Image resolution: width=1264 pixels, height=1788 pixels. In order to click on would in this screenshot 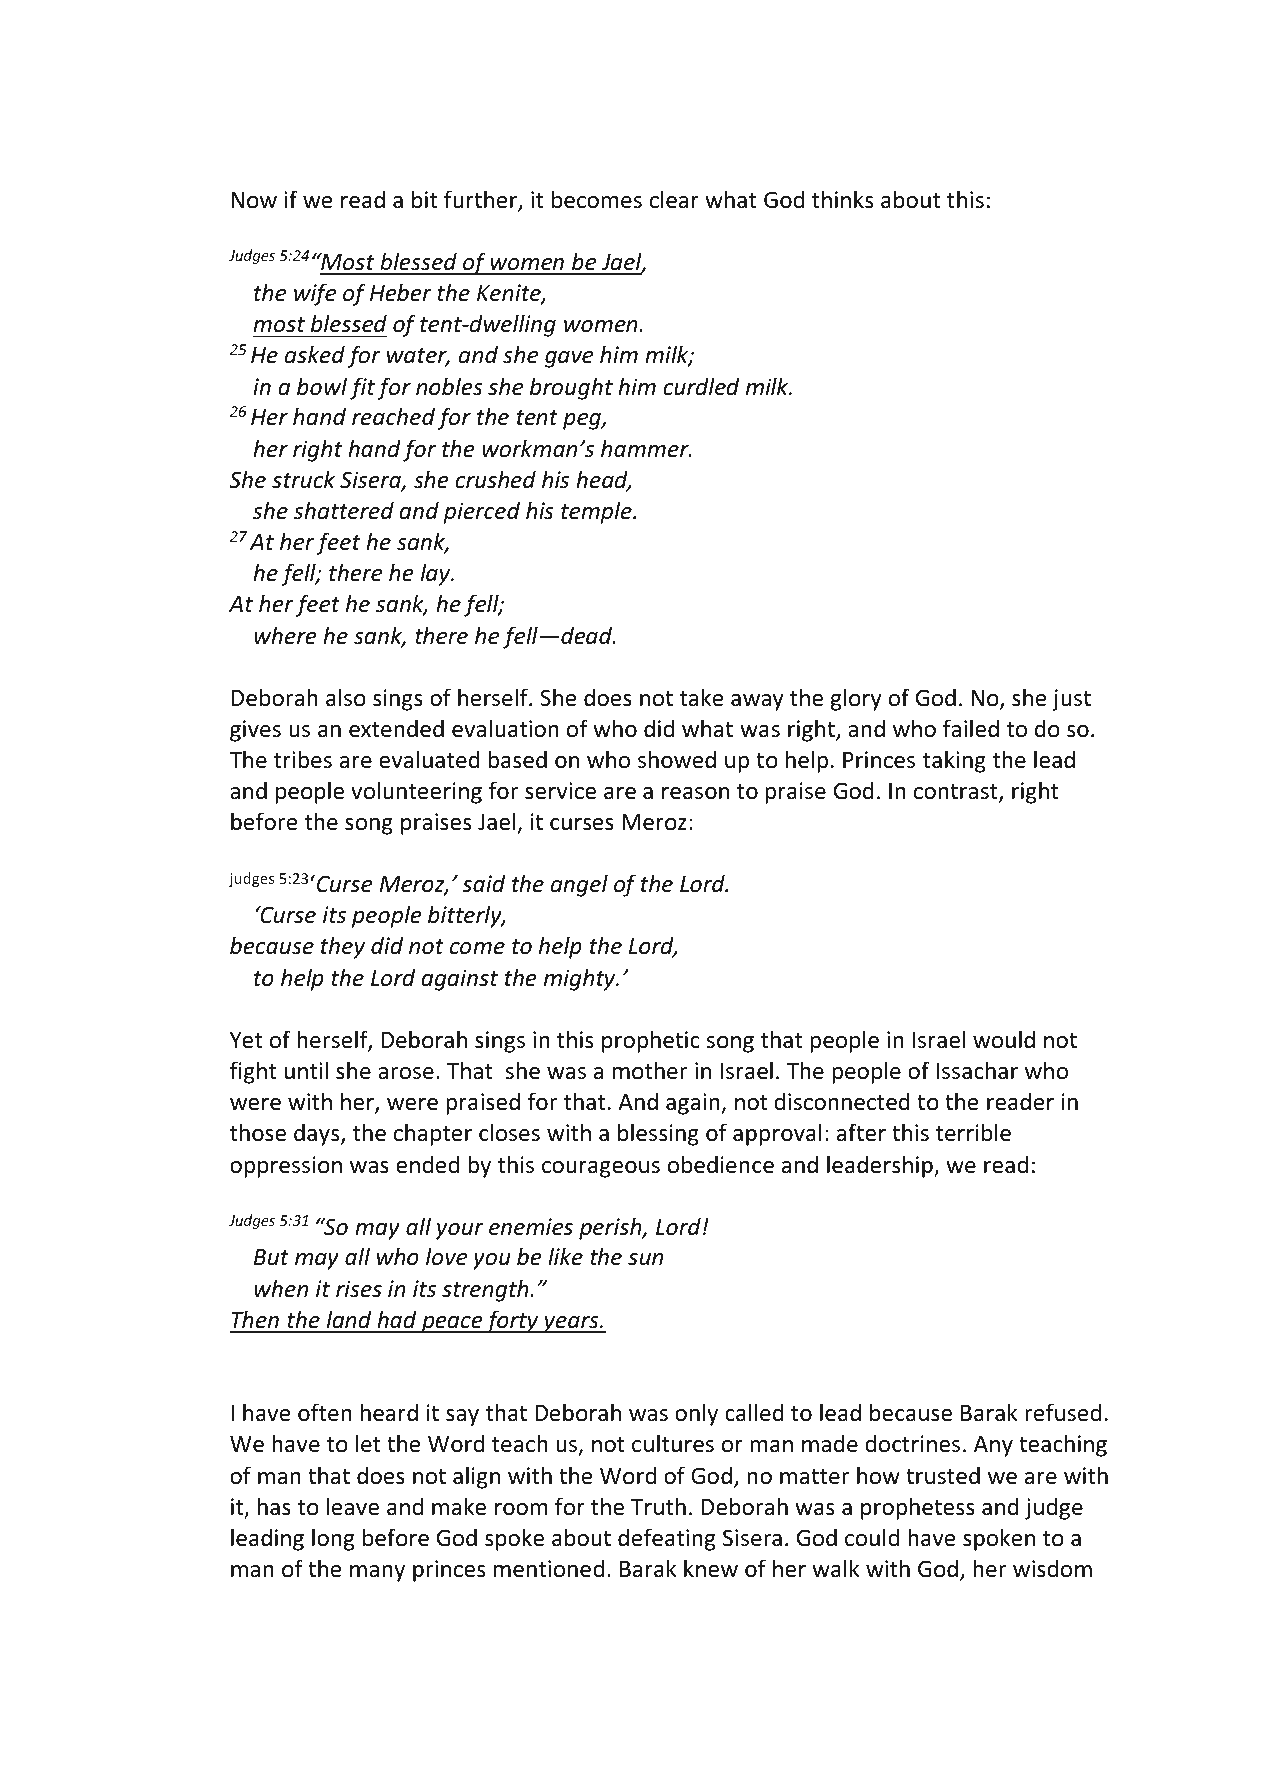, I will do `click(1004, 1039)`.
